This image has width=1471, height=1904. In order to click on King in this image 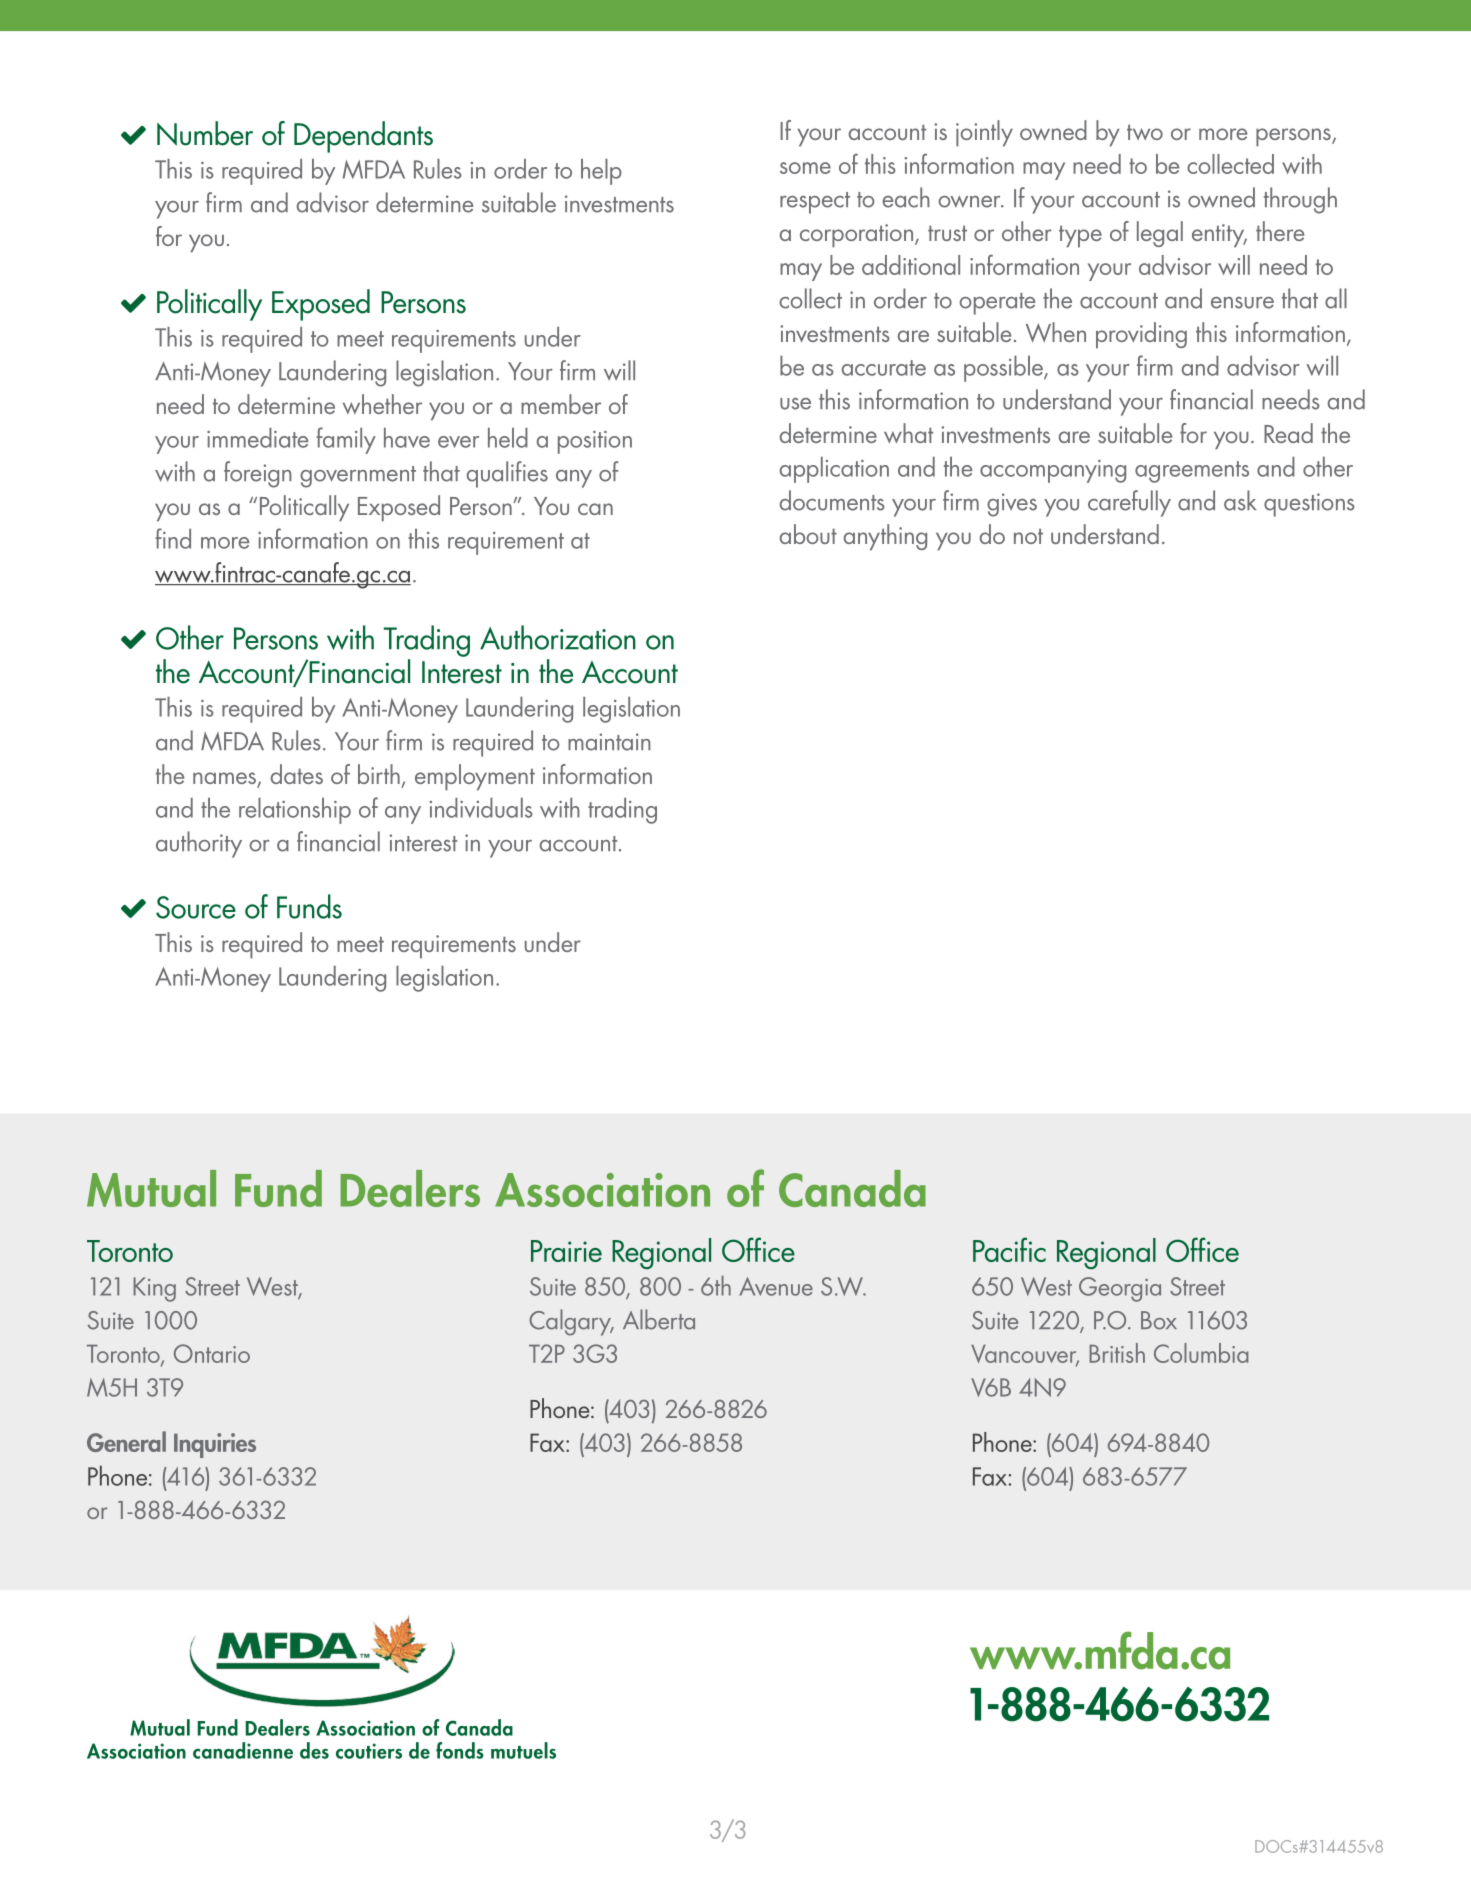, I will do `click(154, 1289)`.
